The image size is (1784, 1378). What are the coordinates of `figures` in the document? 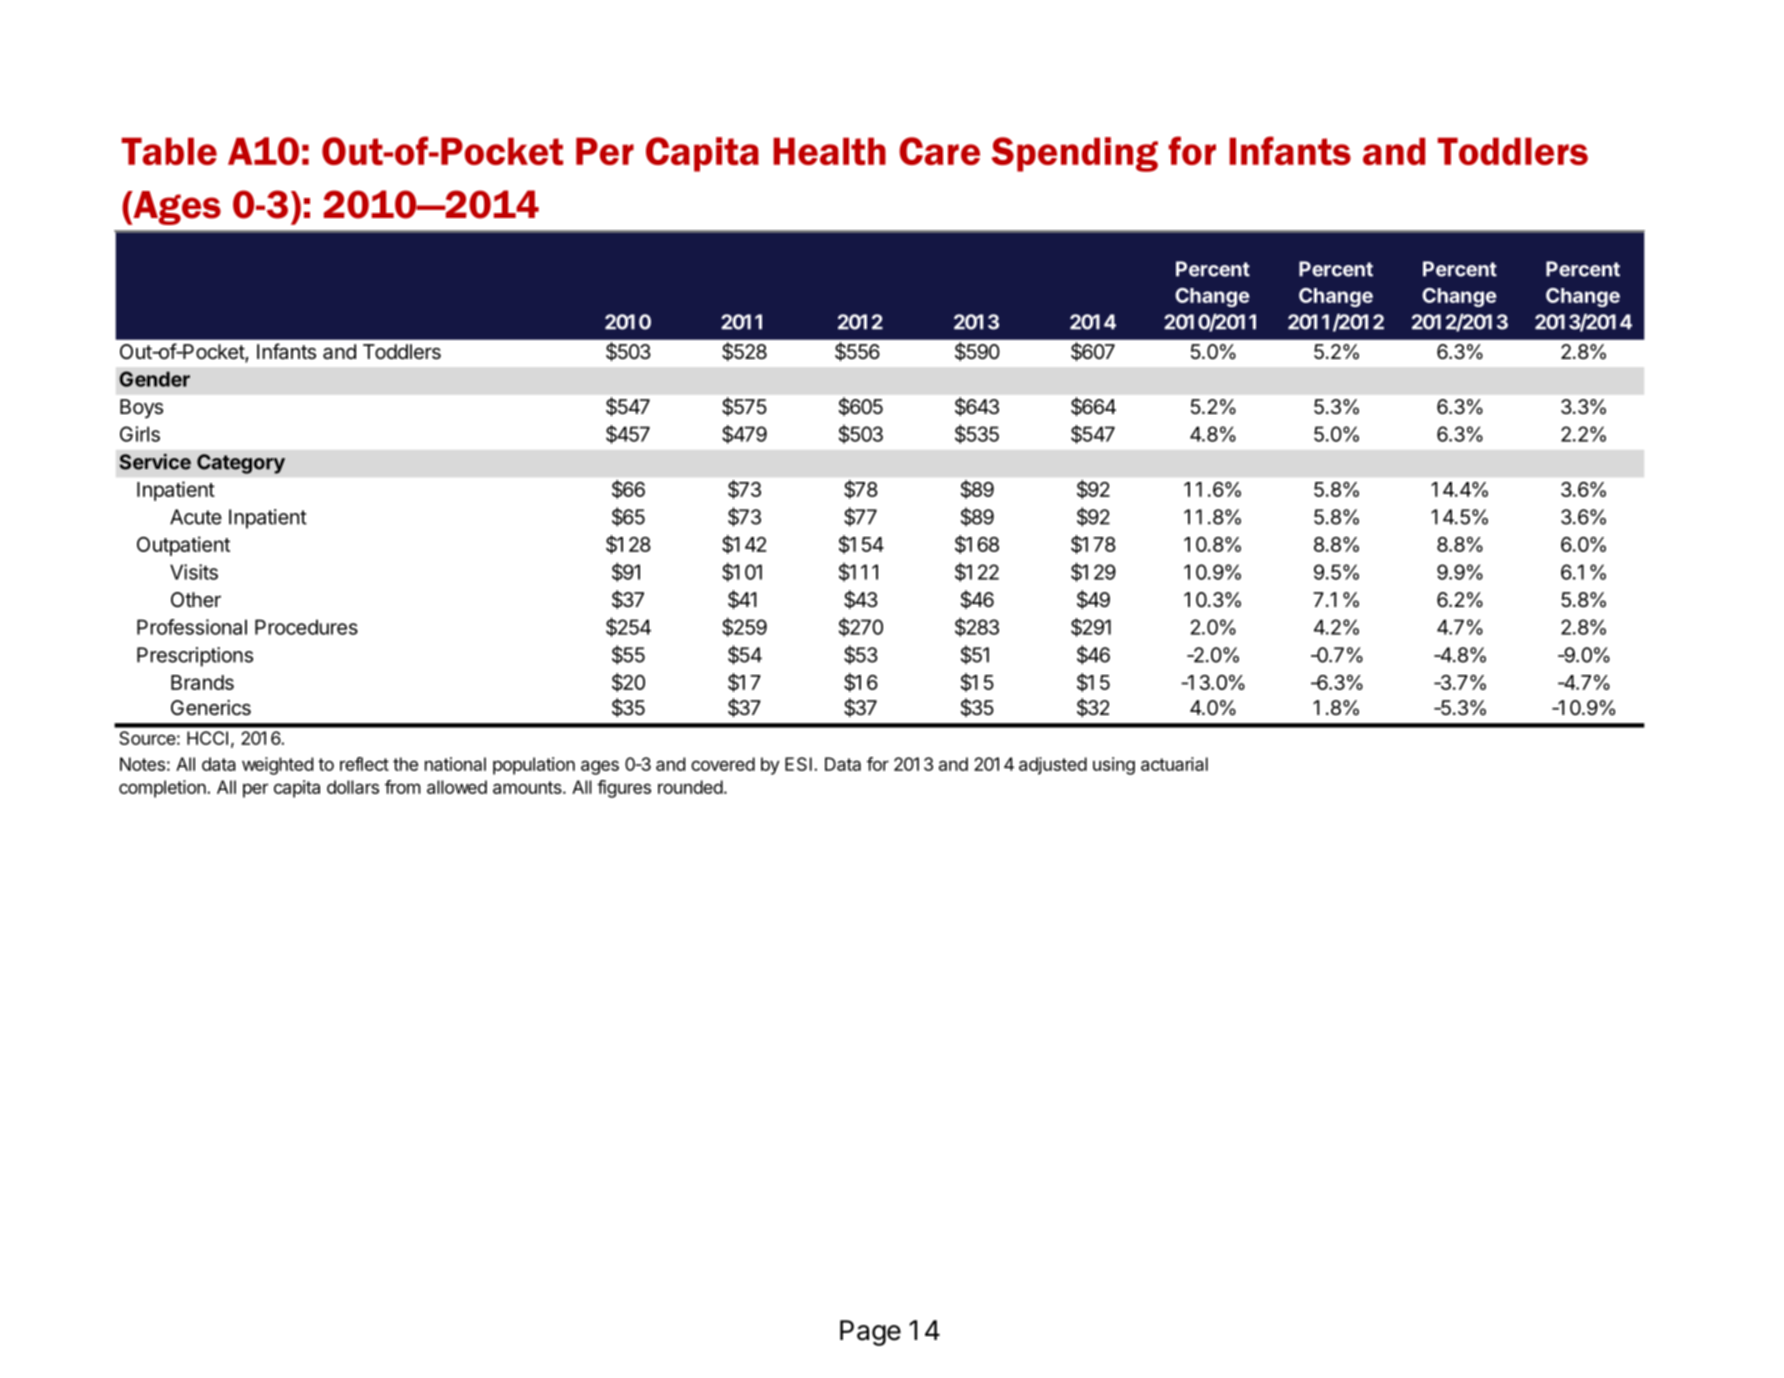 It's located at (624, 789).
